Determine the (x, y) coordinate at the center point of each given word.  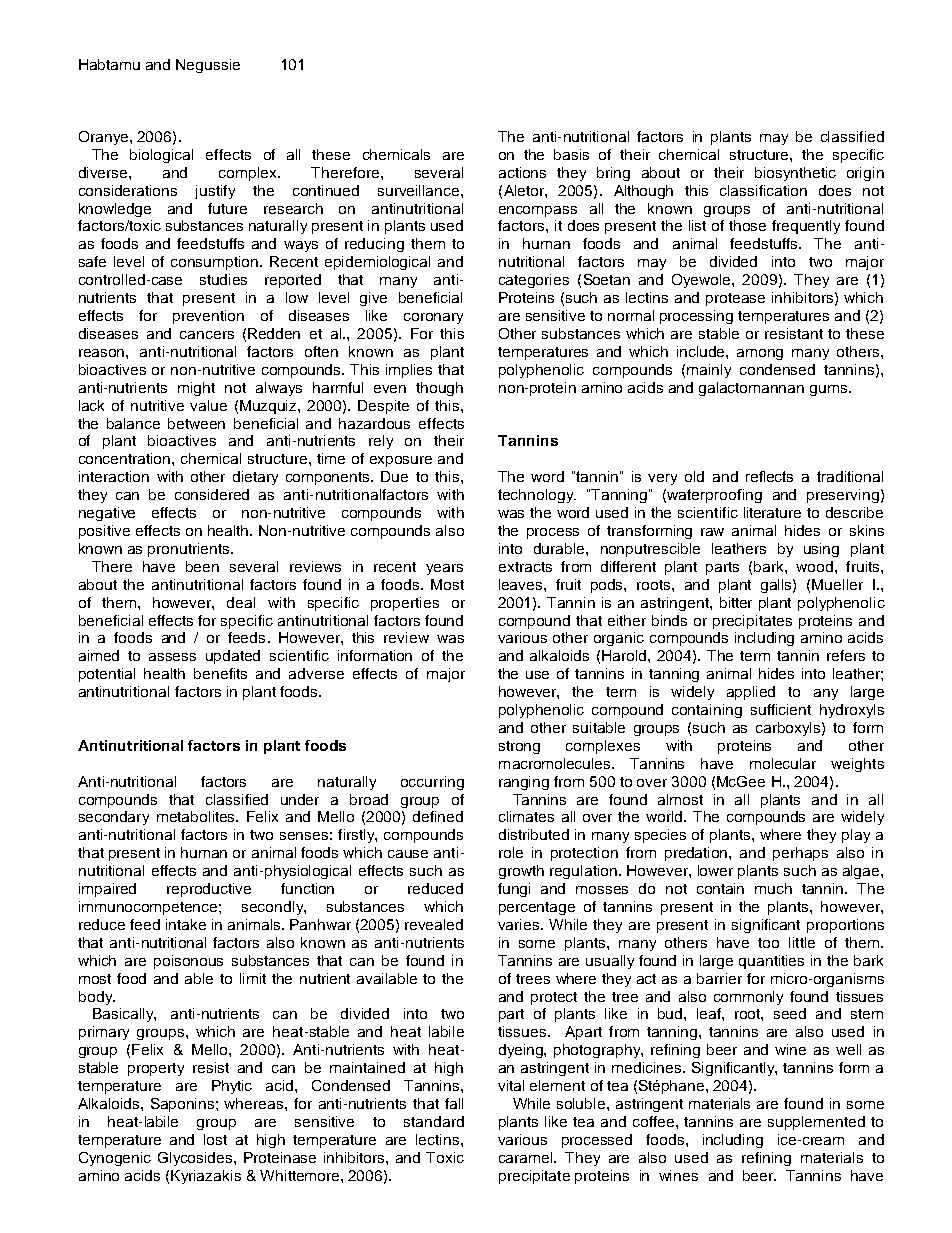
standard (434, 1121)
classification (763, 190)
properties (405, 604)
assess (172, 657)
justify (215, 192)
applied (751, 693)
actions (522, 172)
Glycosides (196, 1159)
